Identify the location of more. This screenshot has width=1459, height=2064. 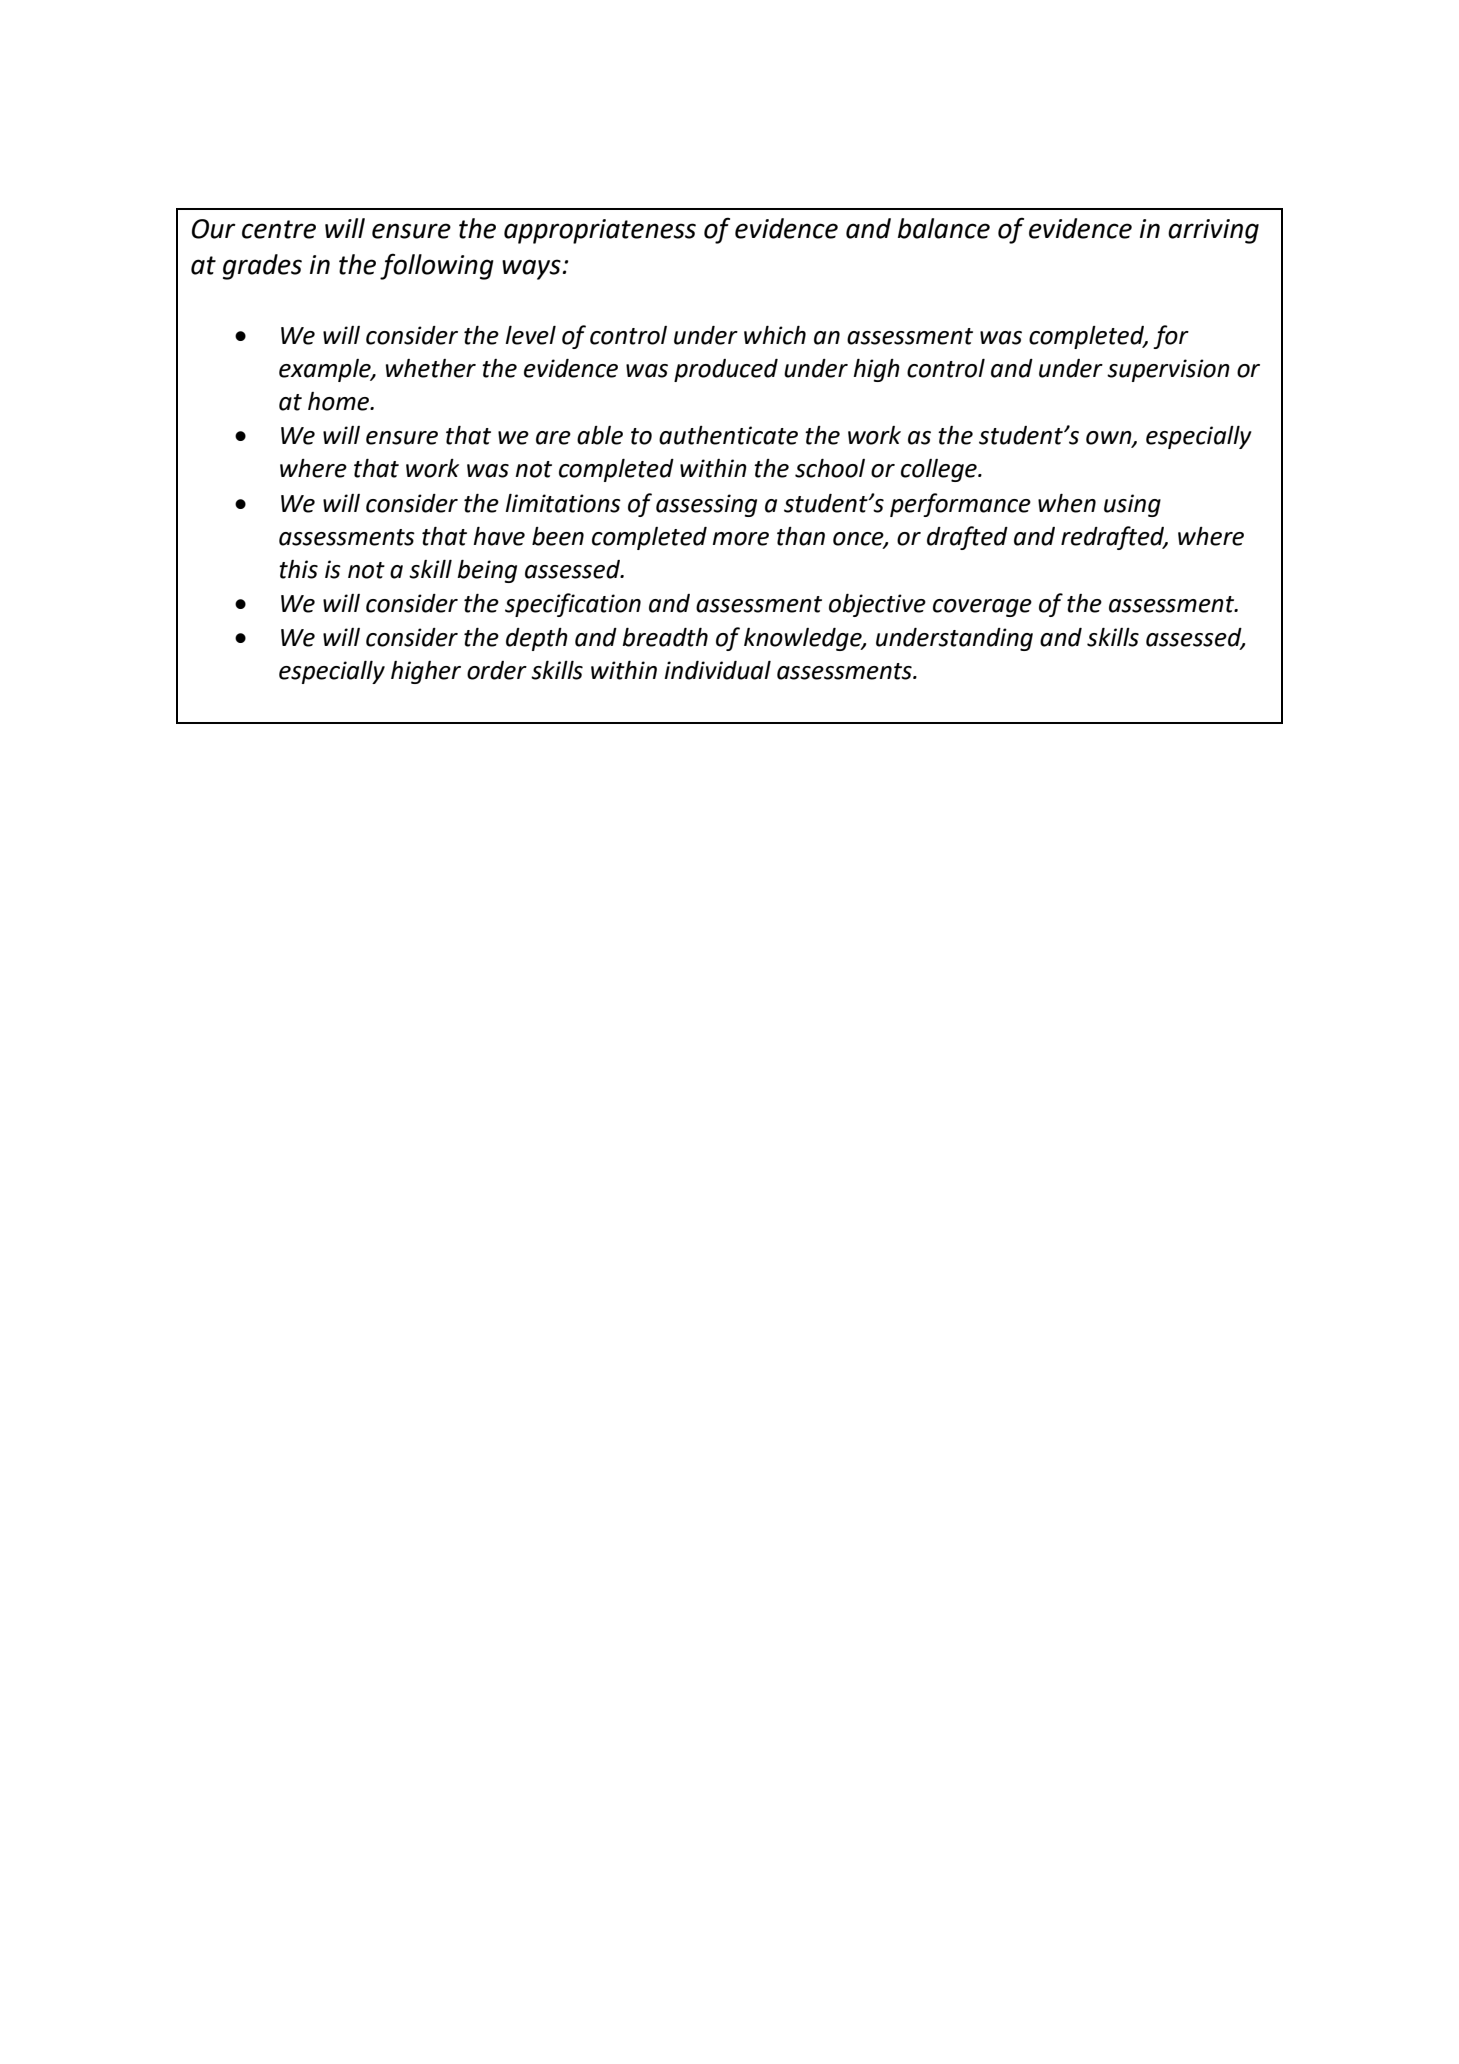
(740, 539).
